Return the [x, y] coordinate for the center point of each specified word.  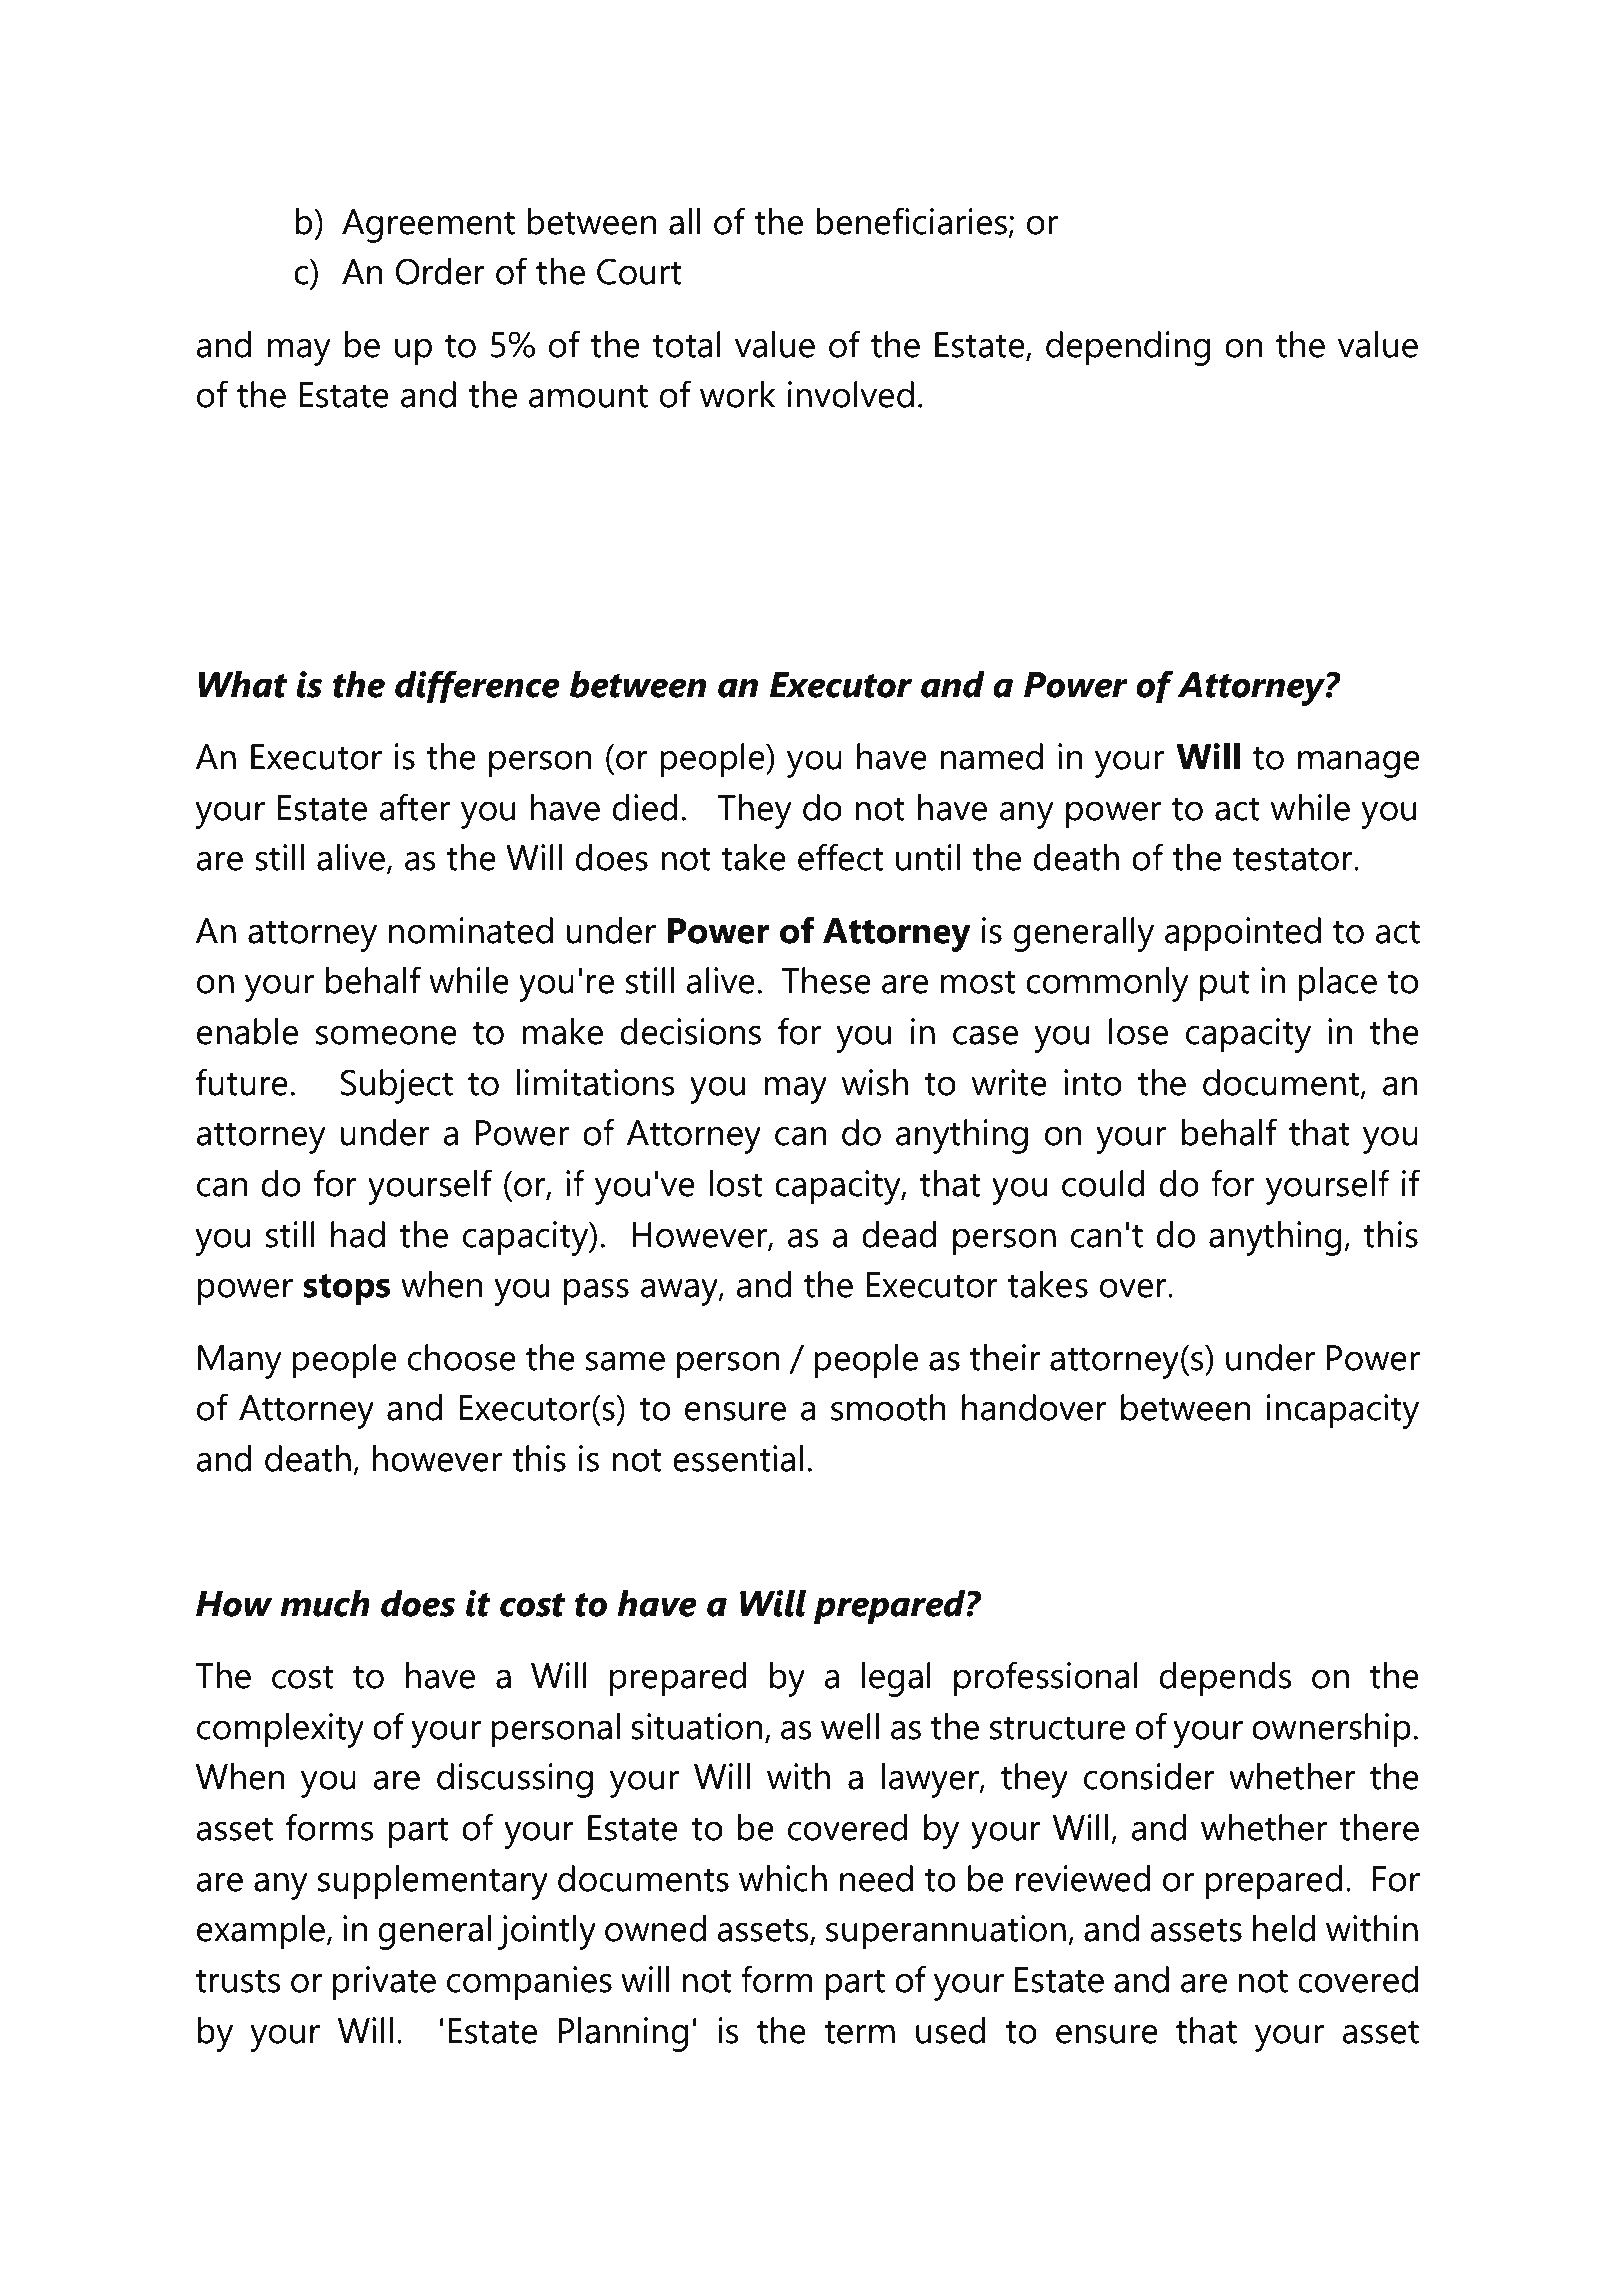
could [1103, 1183]
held [1284, 1928]
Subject [397, 1086]
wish [875, 1082]
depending [1128, 348]
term [859, 2032]
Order [440, 271]
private [384, 1983]
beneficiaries [911, 221]
